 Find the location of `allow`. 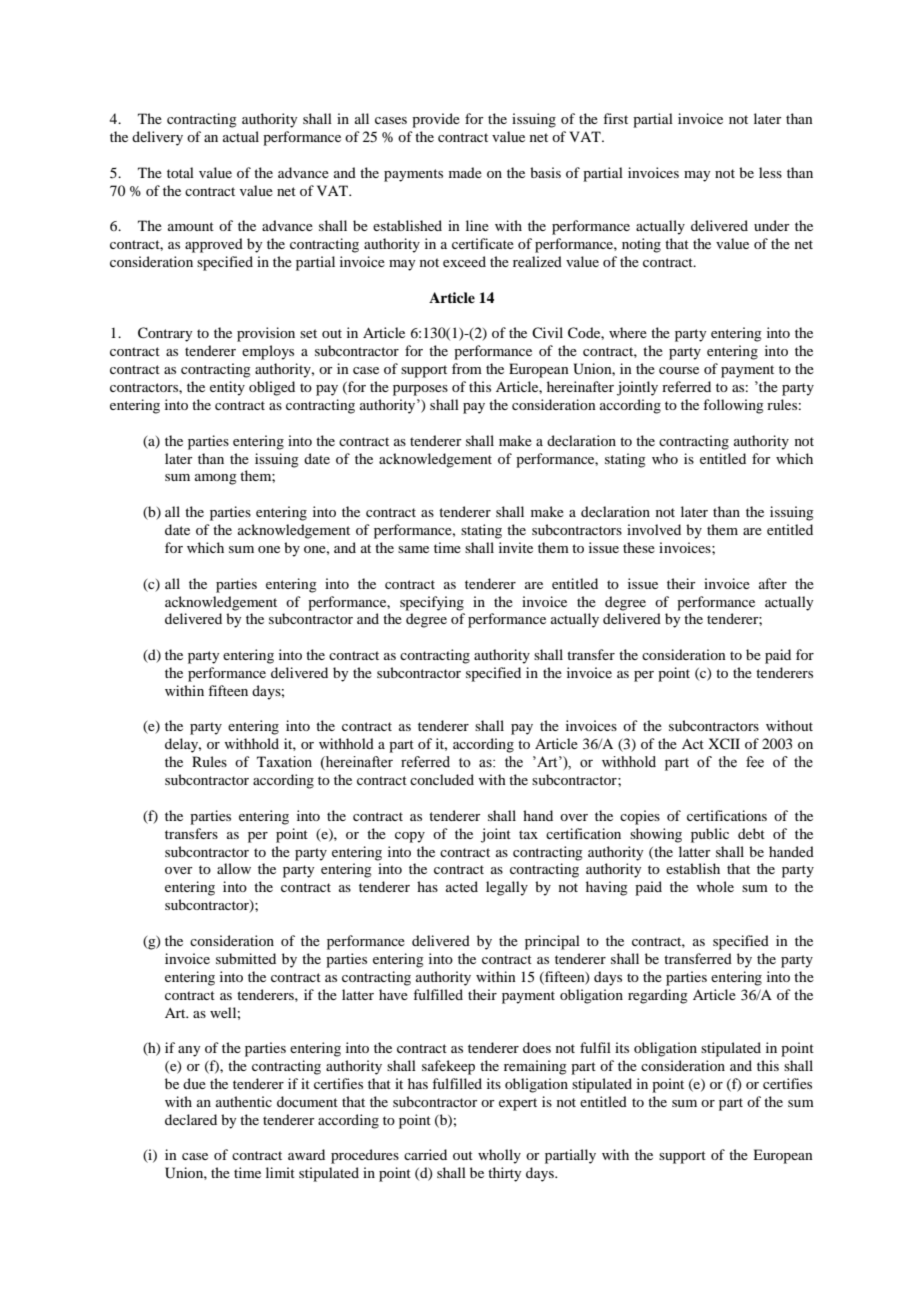

allow is located at coordinates (234, 868).
